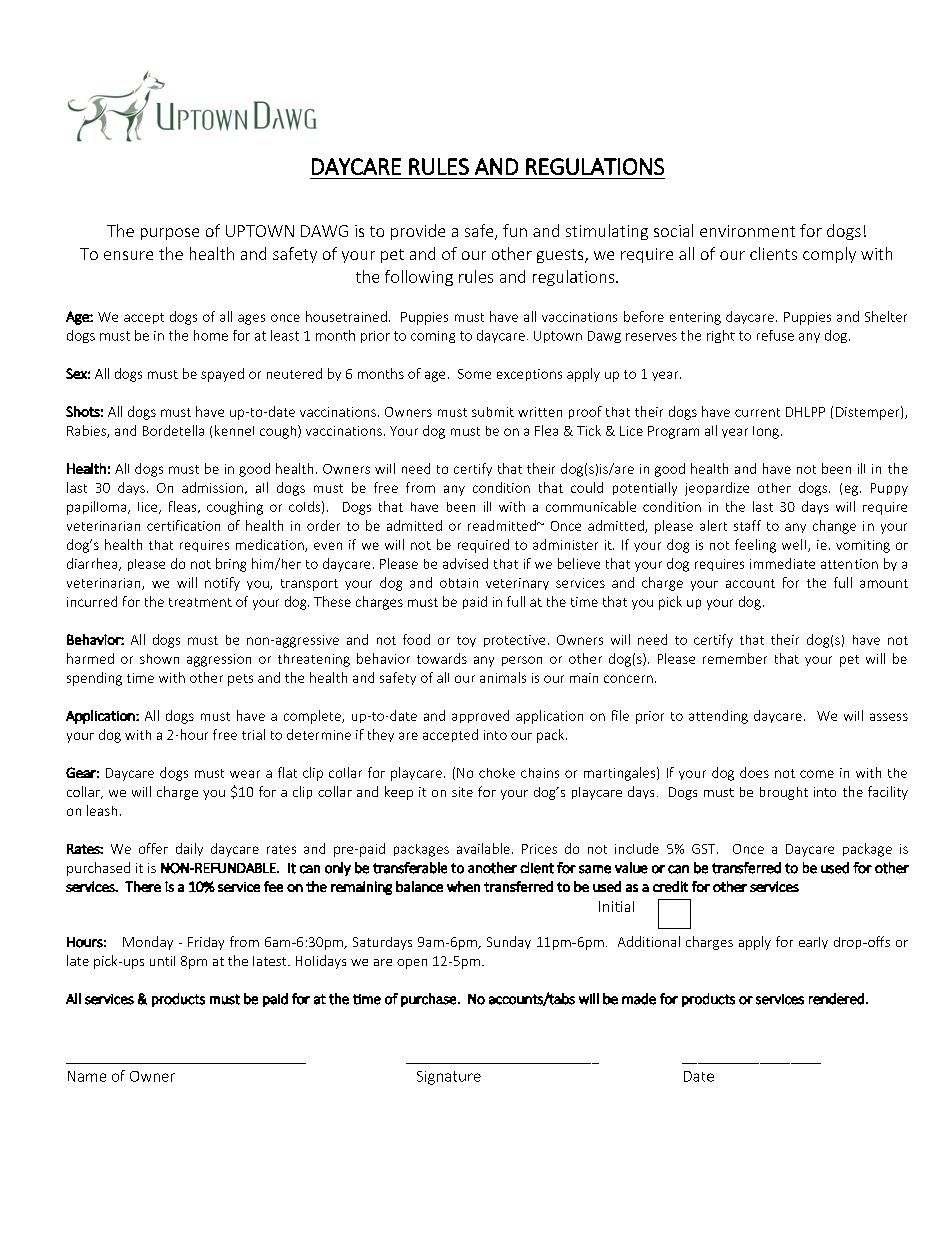 This screenshot has height=1233, width=952. Describe the element at coordinates (462, 792) in the screenshot. I see `site` at that location.
